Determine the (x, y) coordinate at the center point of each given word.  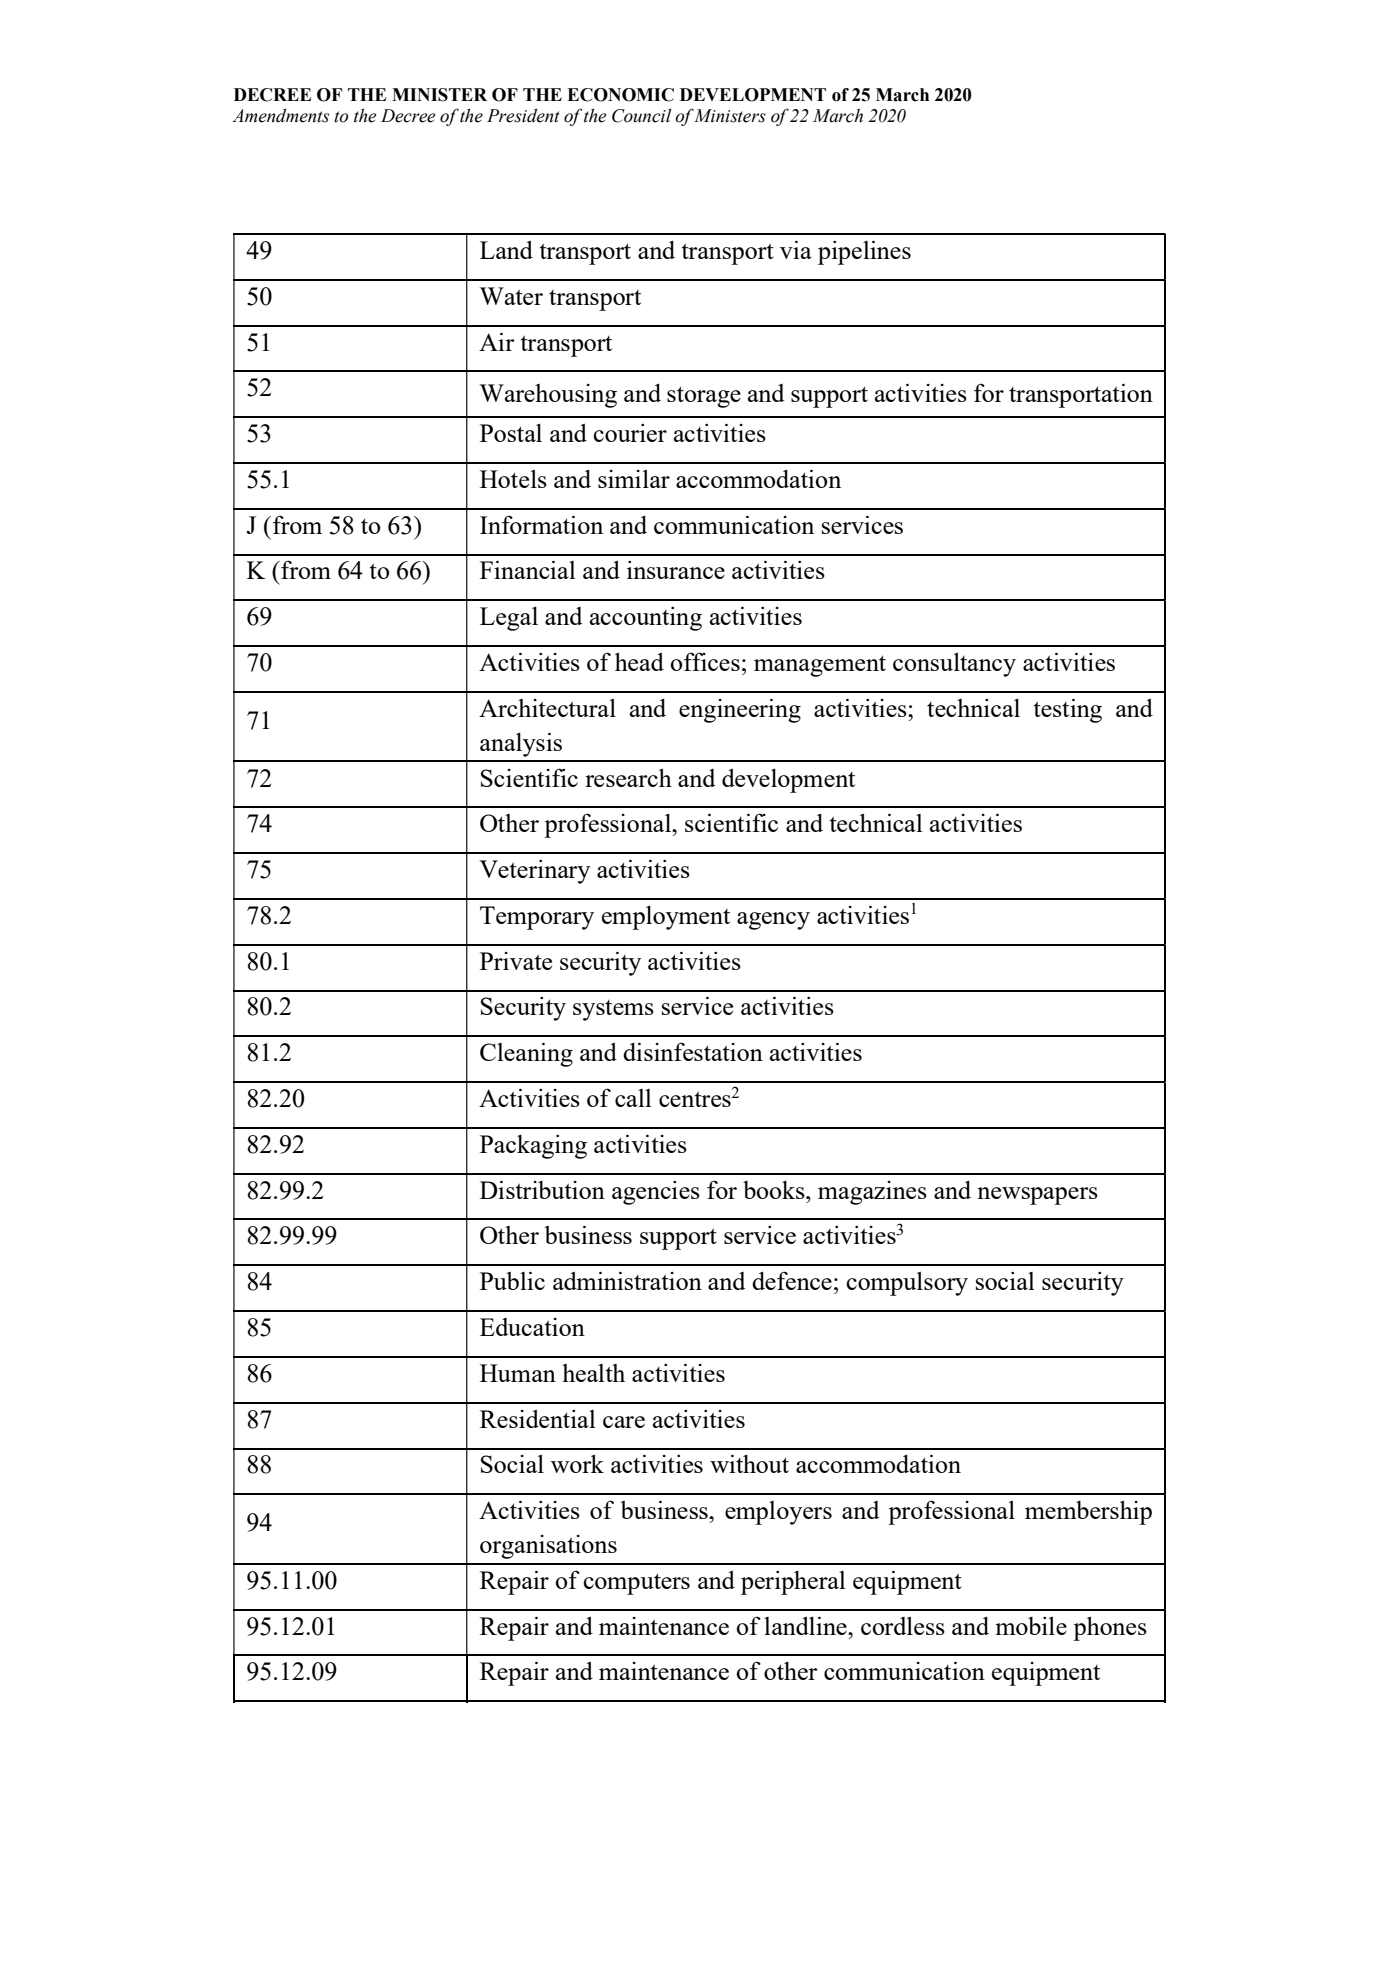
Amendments (280, 116)
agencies (656, 1193)
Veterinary (534, 872)
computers (636, 1584)
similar (634, 479)
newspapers (1037, 1196)
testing (1067, 710)
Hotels (513, 479)
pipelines (864, 252)
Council (641, 116)
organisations (548, 1547)
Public (512, 1280)
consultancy (954, 665)
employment (666, 918)
